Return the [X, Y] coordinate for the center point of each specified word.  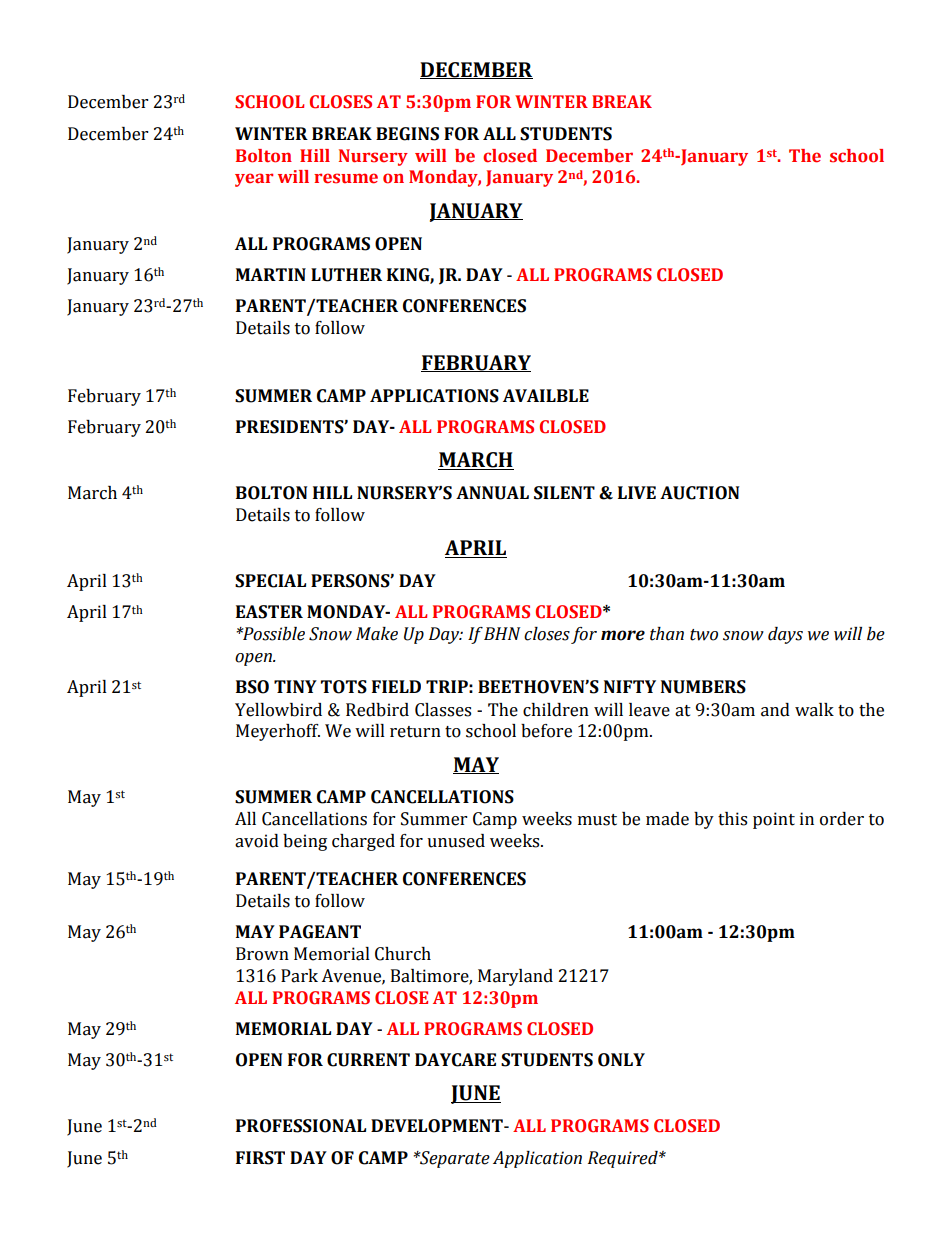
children [556, 710]
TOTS [344, 687]
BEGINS [407, 134]
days [785, 635]
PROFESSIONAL [301, 1126]
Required [624, 1159]
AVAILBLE [546, 395]
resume [346, 178]
